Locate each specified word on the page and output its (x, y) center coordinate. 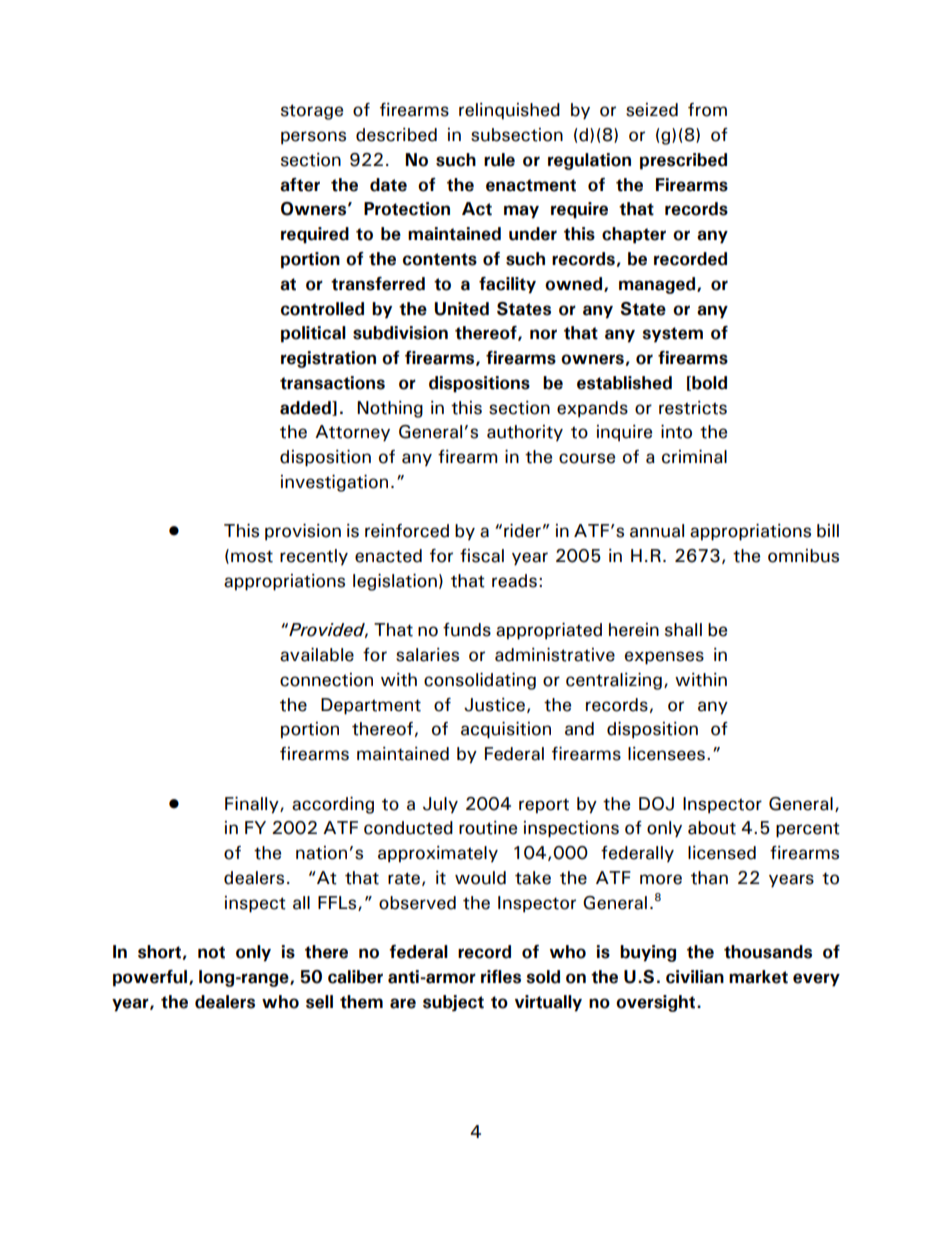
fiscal (482, 556)
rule (499, 160)
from (707, 110)
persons (313, 138)
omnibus (803, 556)
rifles (501, 977)
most (252, 556)
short (159, 952)
